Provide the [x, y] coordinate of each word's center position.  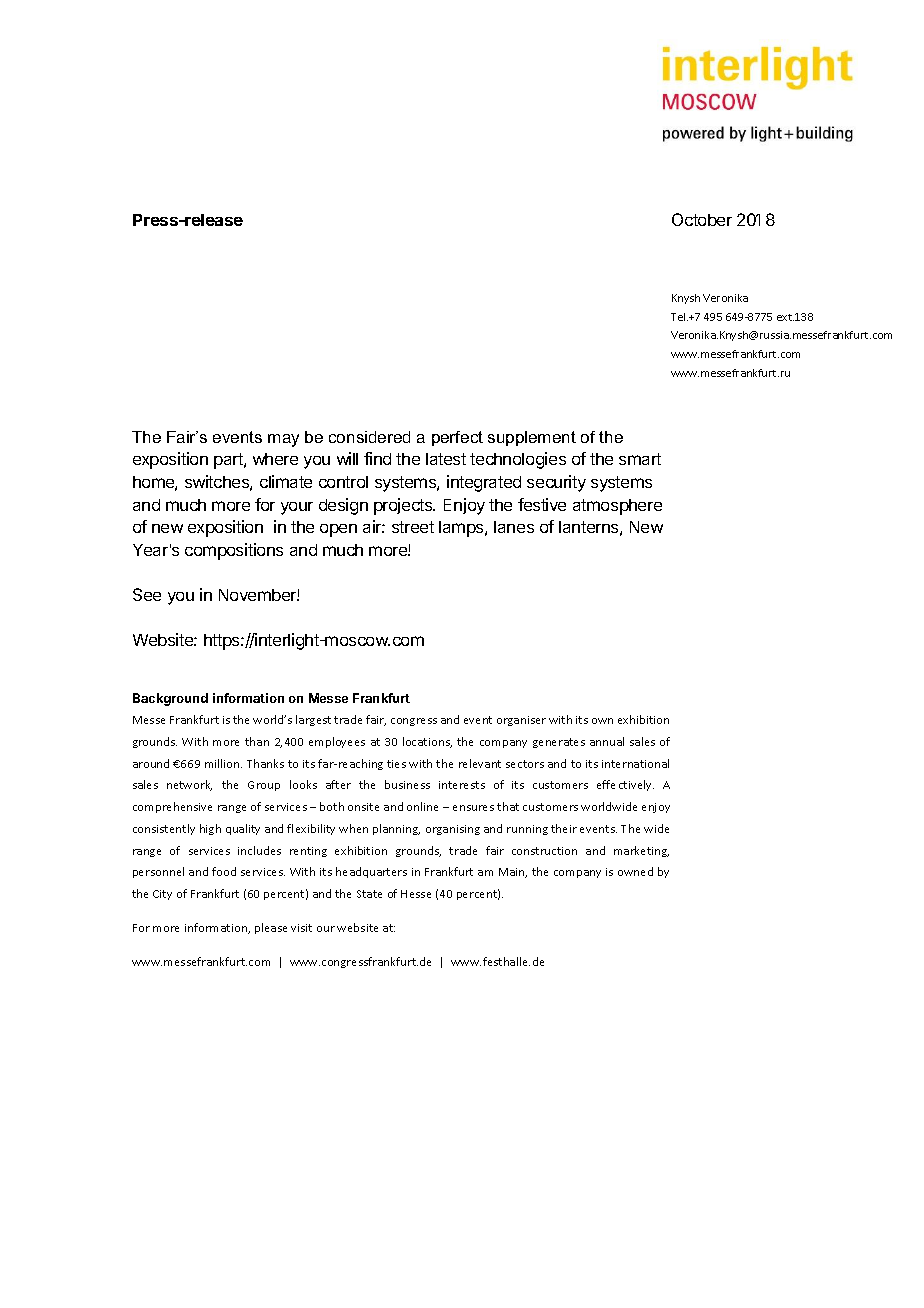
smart [640, 459]
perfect [457, 438]
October [702, 219]
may [283, 440]
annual [607, 741]
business [407, 784]
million [223, 763]
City [162, 895]
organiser [521, 721]
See [147, 594]
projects [404, 506]
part [229, 461]
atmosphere [617, 507]
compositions [234, 551]
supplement [532, 438]
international [635, 763]
